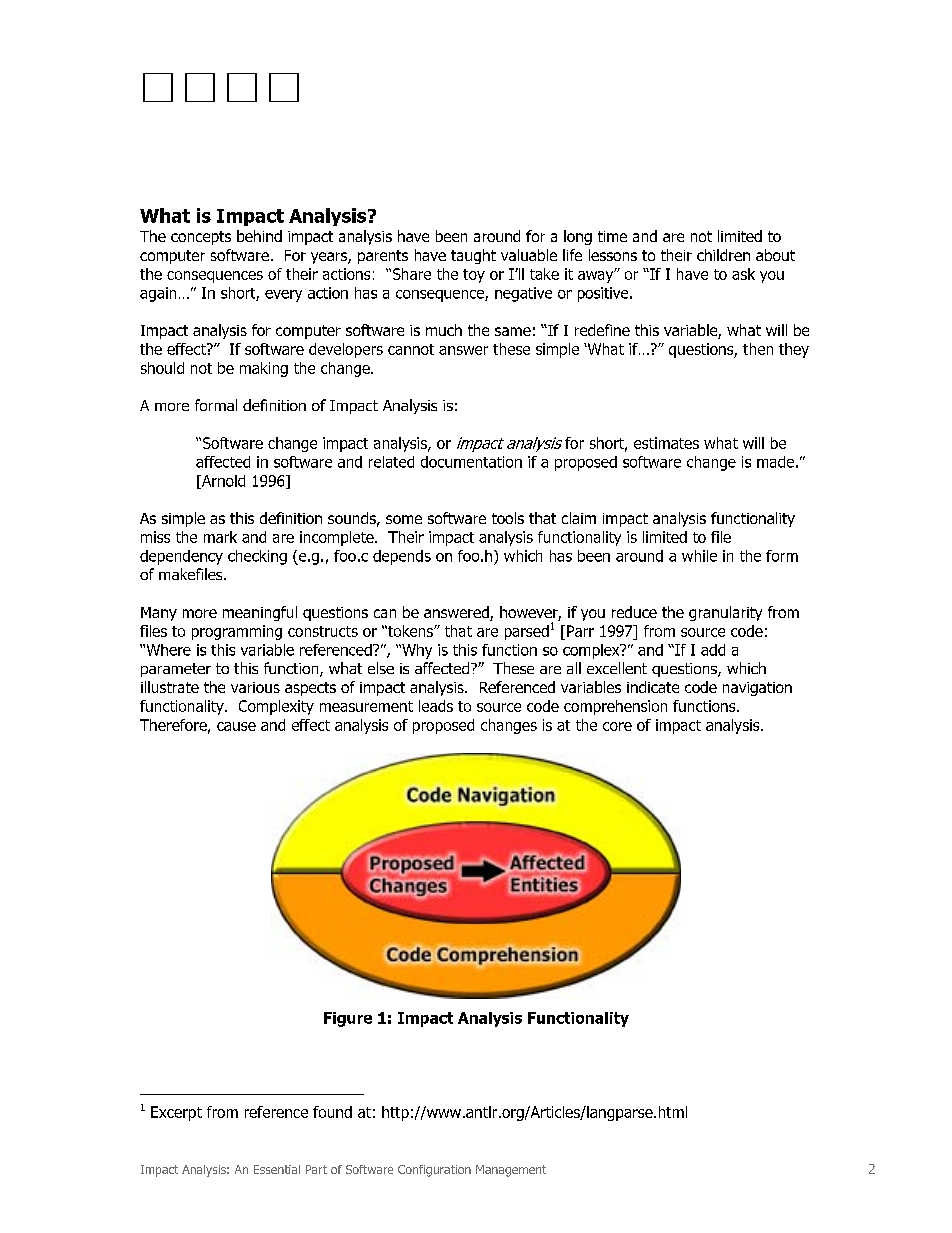 The width and height of the image is (952, 1233). I want to click on Configuration, so click(434, 1171).
